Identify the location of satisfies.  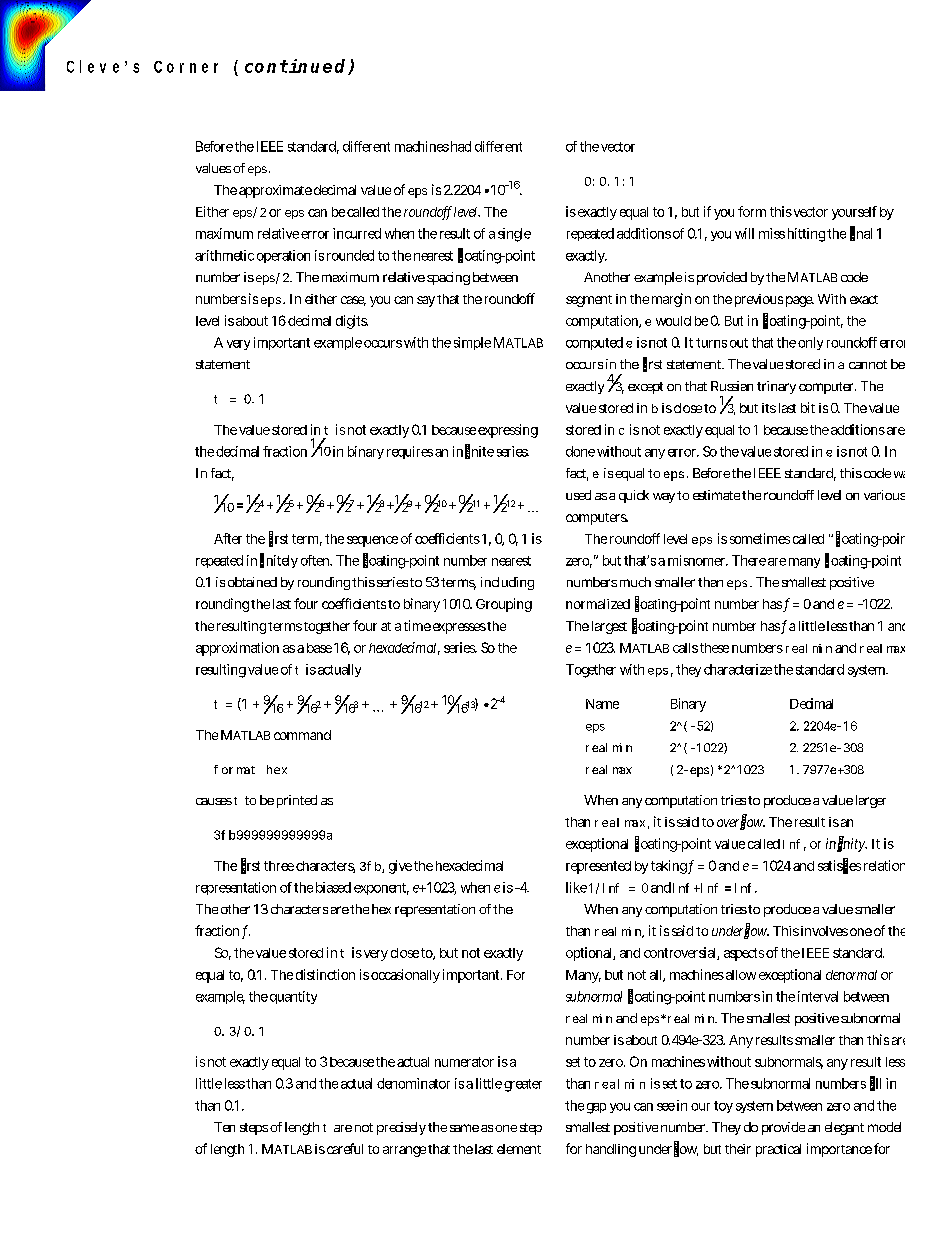
(839, 865).
